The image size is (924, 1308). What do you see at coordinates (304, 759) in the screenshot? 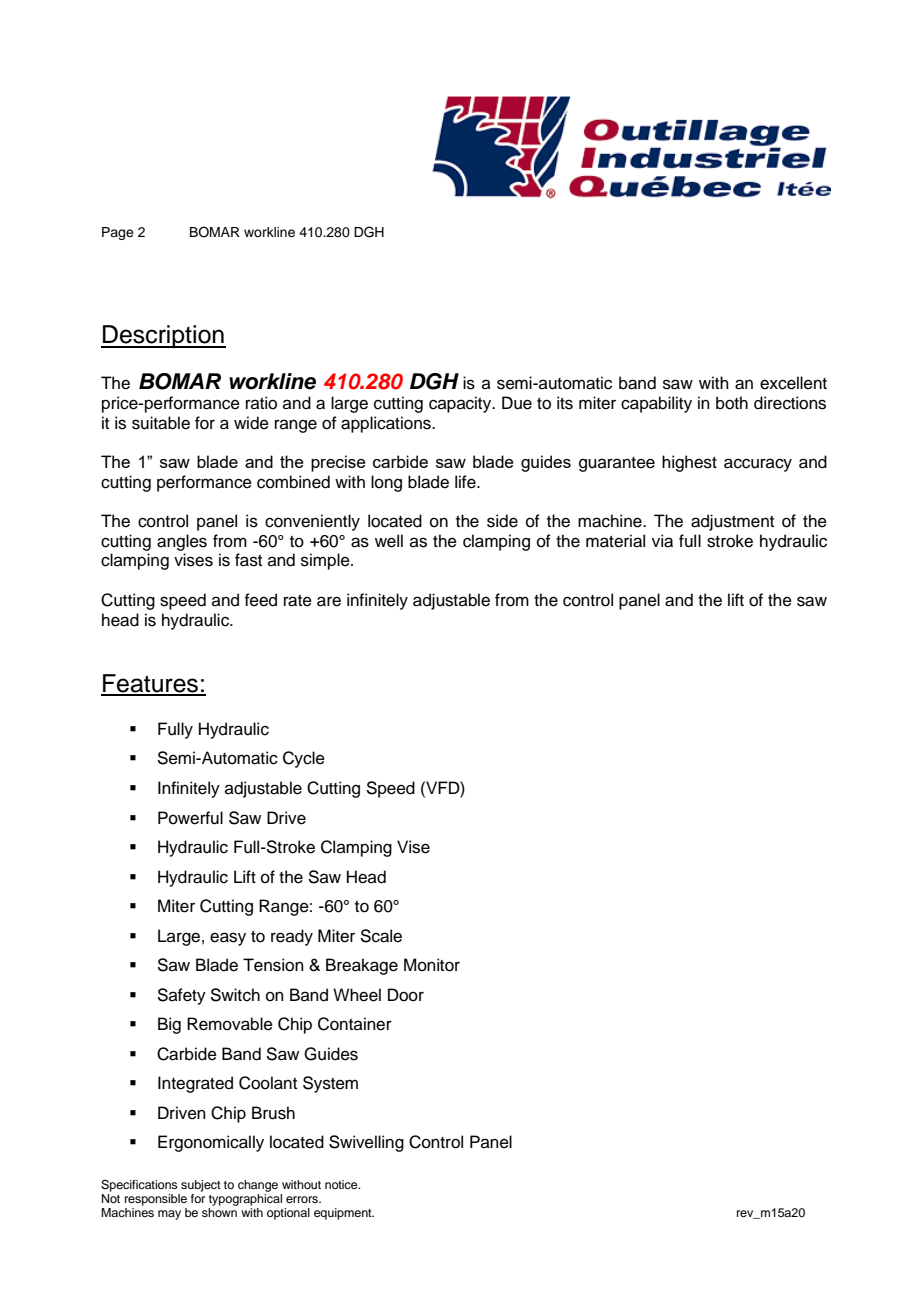
I see `Cycle` at bounding box center [304, 759].
